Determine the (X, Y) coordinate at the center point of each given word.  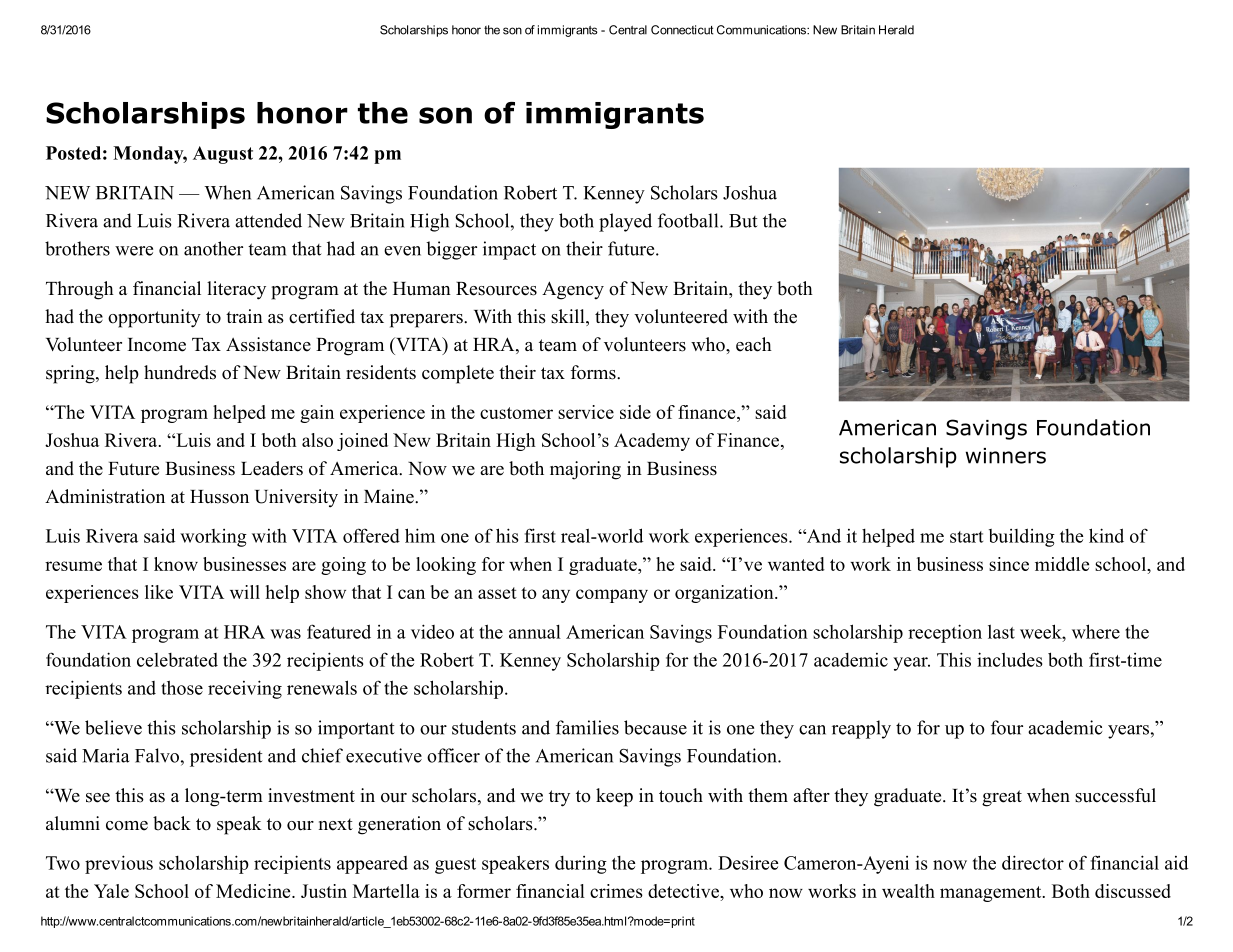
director (1033, 862)
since (1009, 564)
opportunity (154, 318)
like (159, 592)
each (754, 344)
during (581, 865)
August (223, 155)
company (612, 596)
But (743, 221)
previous (119, 864)
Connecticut (682, 30)
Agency (573, 290)
